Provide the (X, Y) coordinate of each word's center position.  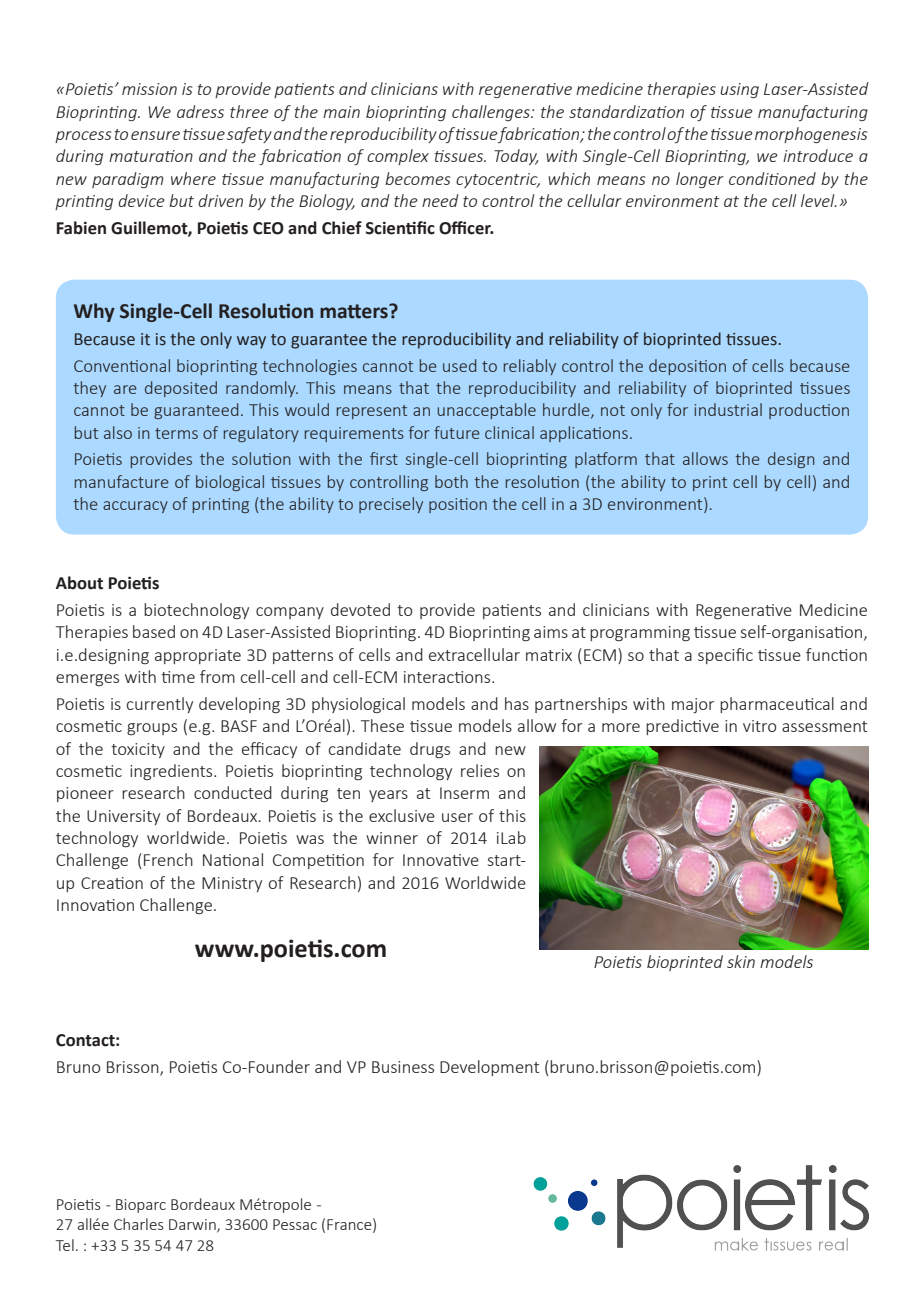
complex (398, 157)
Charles (139, 1224)
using (739, 90)
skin (741, 961)
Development (489, 1068)
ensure (155, 135)
